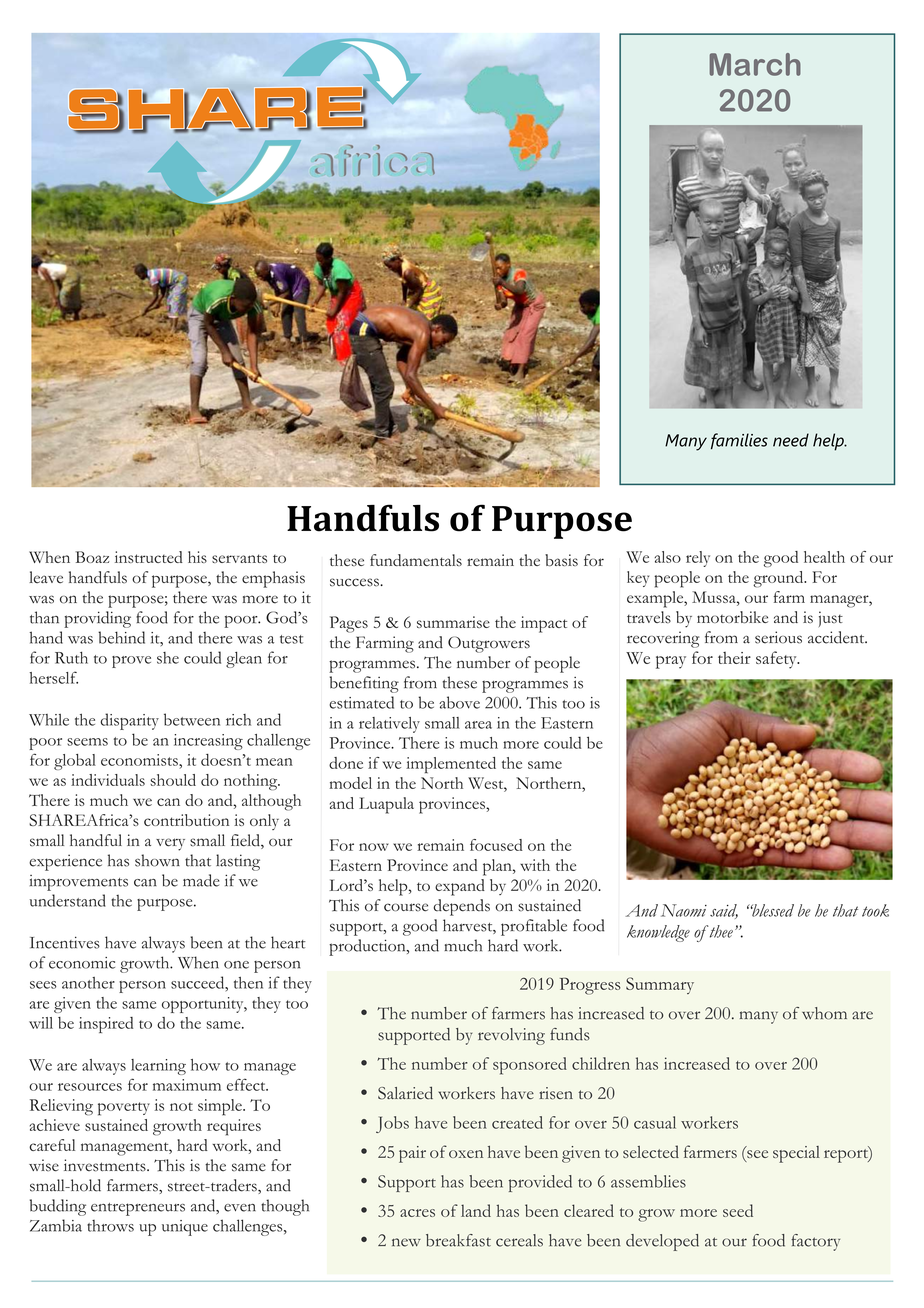 This screenshot has height=1308, width=924. I want to click on families, so click(739, 441).
